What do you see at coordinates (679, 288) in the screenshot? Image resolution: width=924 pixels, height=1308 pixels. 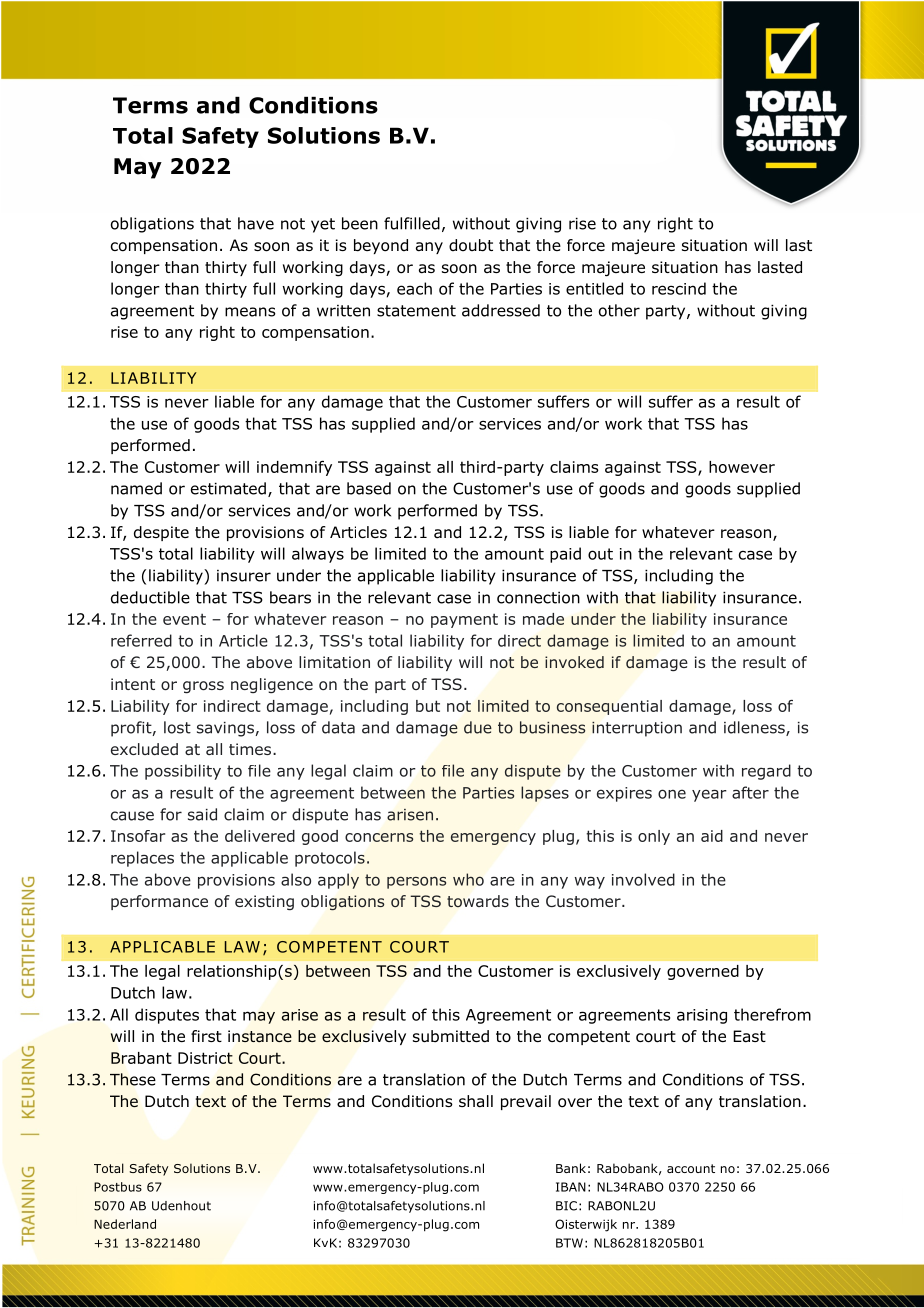 I see `rescind` at bounding box center [679, 288].
